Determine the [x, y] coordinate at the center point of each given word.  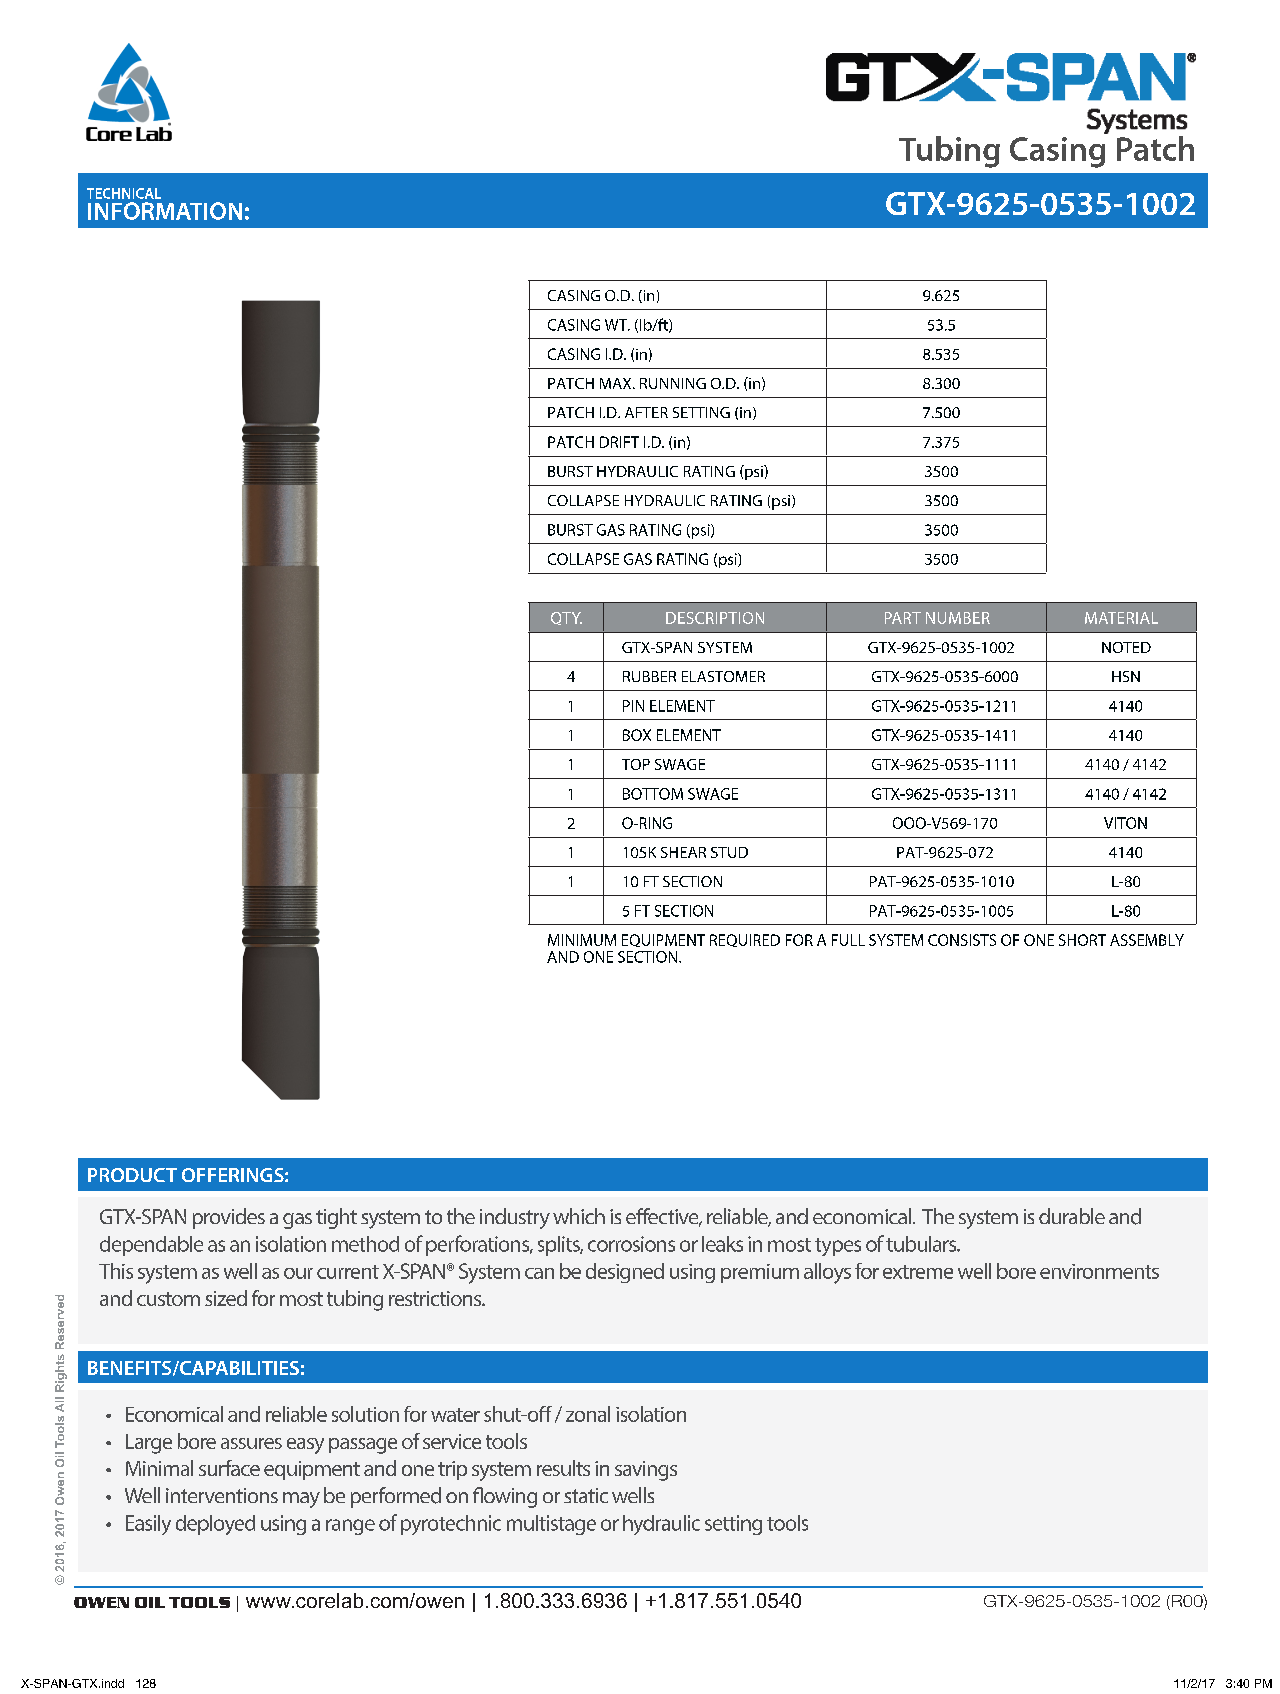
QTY [566, 618]
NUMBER [958, 618]
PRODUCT [132, 1175]
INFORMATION [165, 211]
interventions [222, 1495]
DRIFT [619, 442]
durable [1072, 1216]
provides [229, 1218]
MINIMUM [582, 940]
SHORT [1082, 940]
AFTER [646, 412]
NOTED [1126, 647]
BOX [637, 735]
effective [663, 1217]
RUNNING [673, 383]
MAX [617, 383]
